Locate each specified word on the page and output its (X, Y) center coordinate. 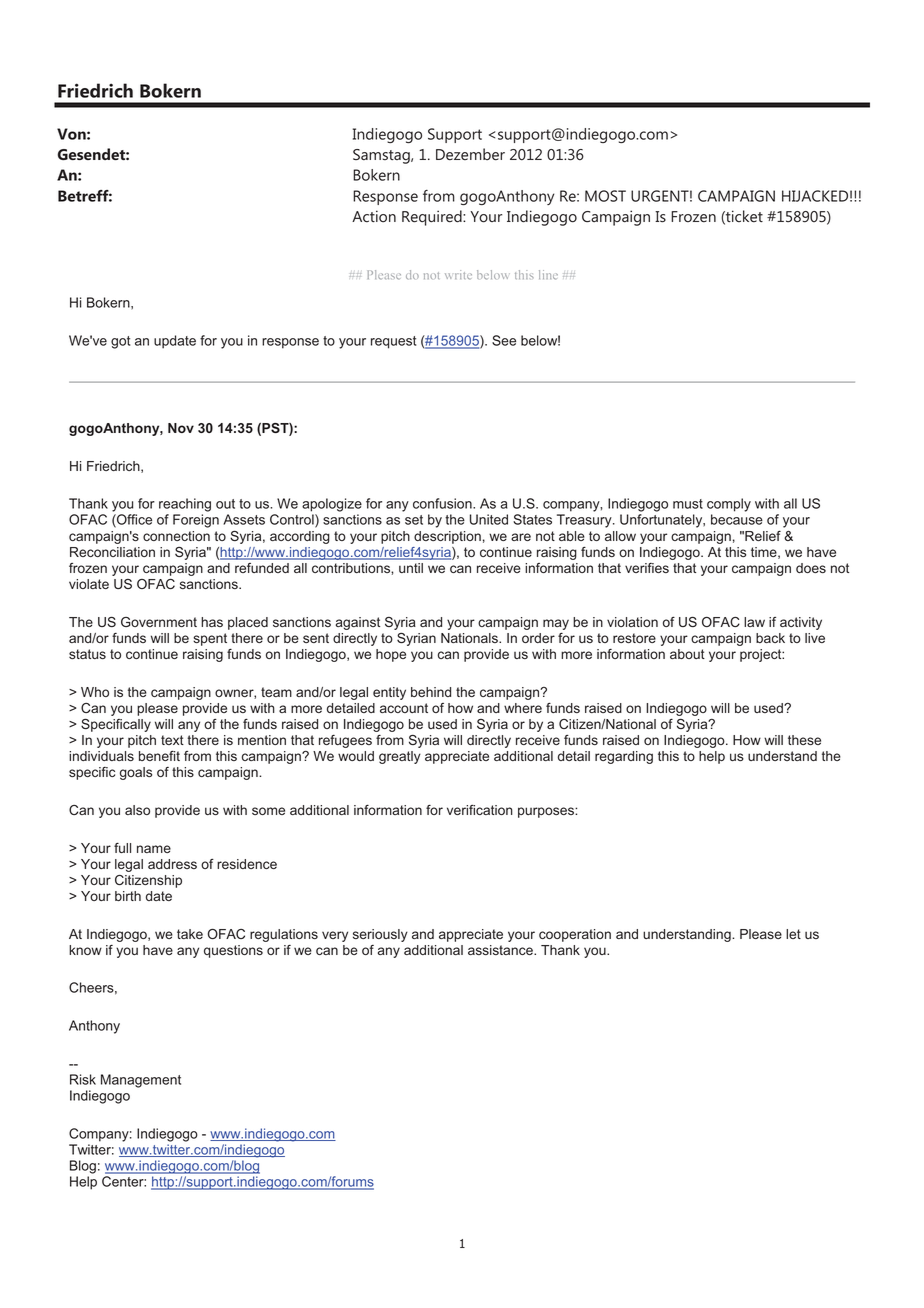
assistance (501, 950)
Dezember (470, 154)
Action (374, 216)
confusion (443, 503)
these (804, 740)
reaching (185, 505)
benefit (159, 756)
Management (141, 1081)
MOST (605, 196)
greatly (400, 757)
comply (729, 505)
